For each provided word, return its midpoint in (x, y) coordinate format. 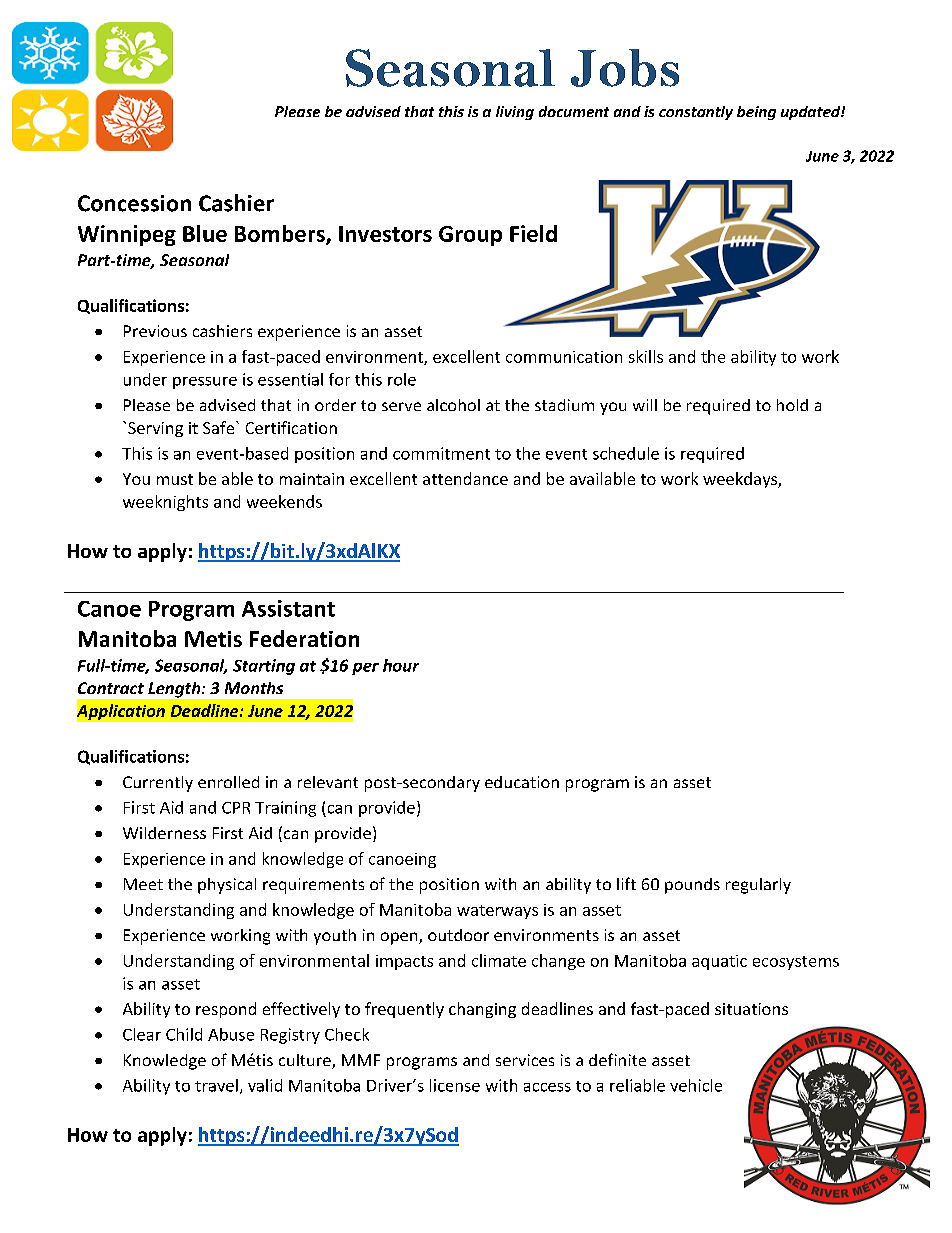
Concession (134, 203)
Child (184, 1034)
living (515, 113)
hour (401, 665)
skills (646, 356)
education (522, 782)
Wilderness (164, 833)
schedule (626, 453)
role (402, 379)
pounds (692, 886)
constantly (696, 113)
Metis (213, 639)
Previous (155, 331)
